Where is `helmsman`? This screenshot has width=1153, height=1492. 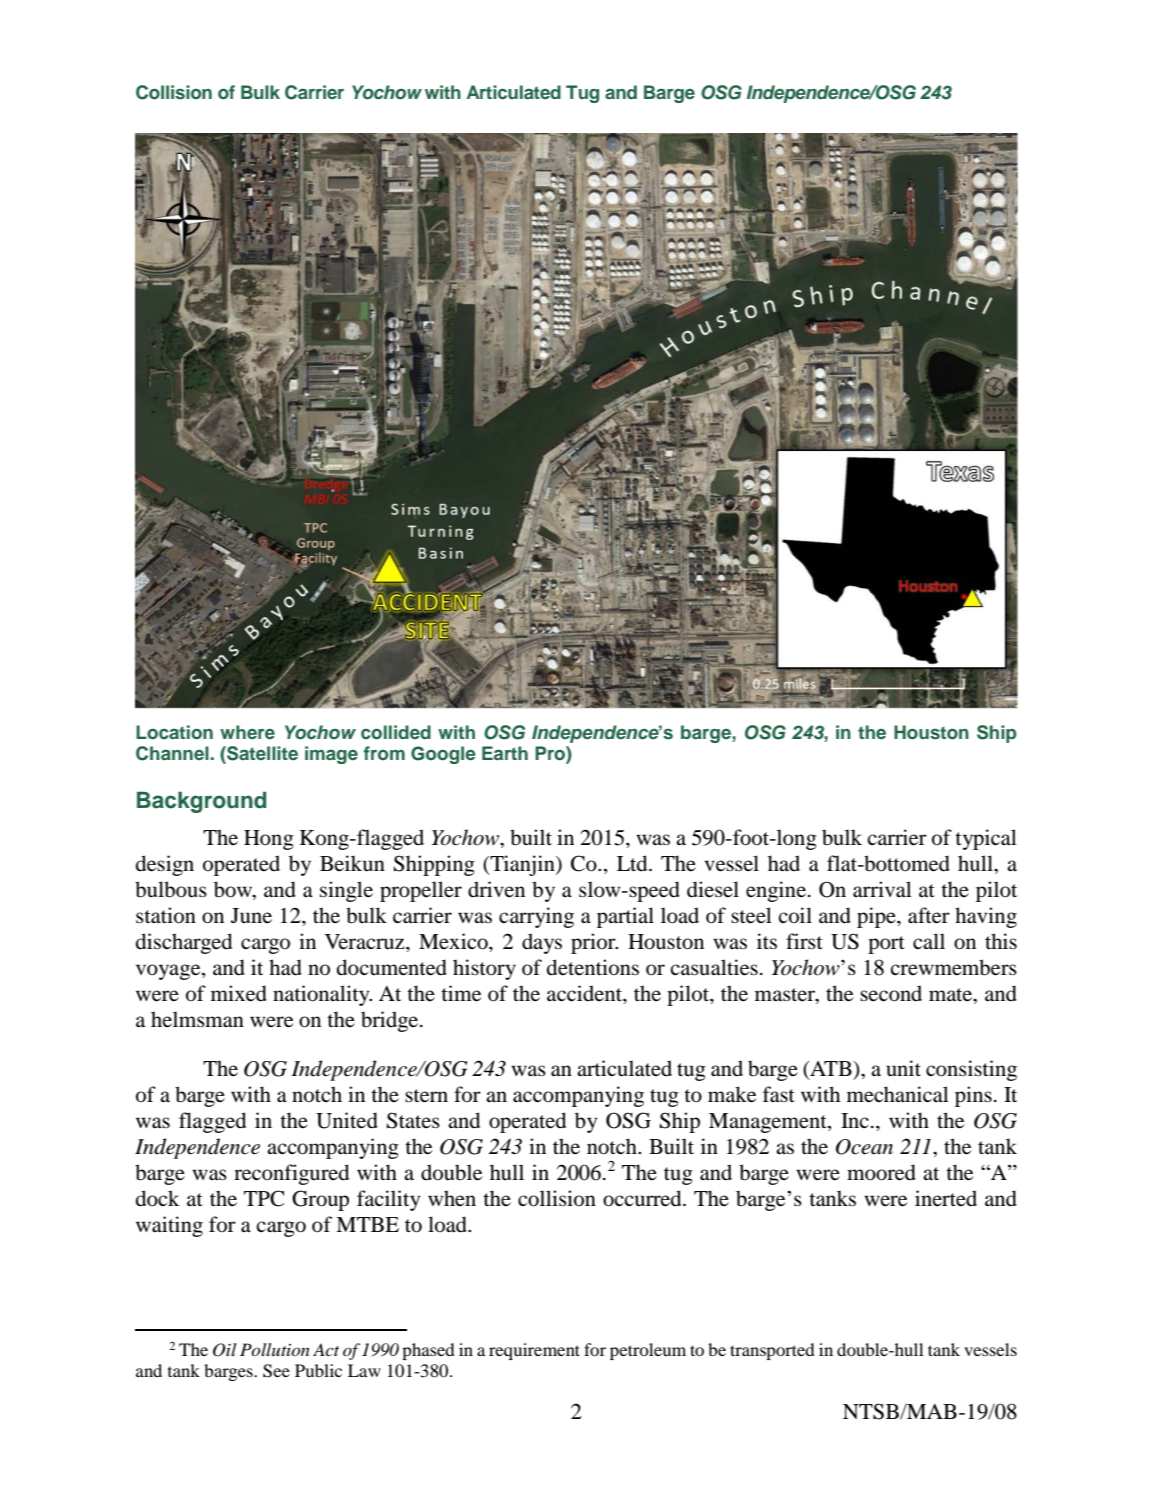 helmsman is located at coordinates (197, 1019).
